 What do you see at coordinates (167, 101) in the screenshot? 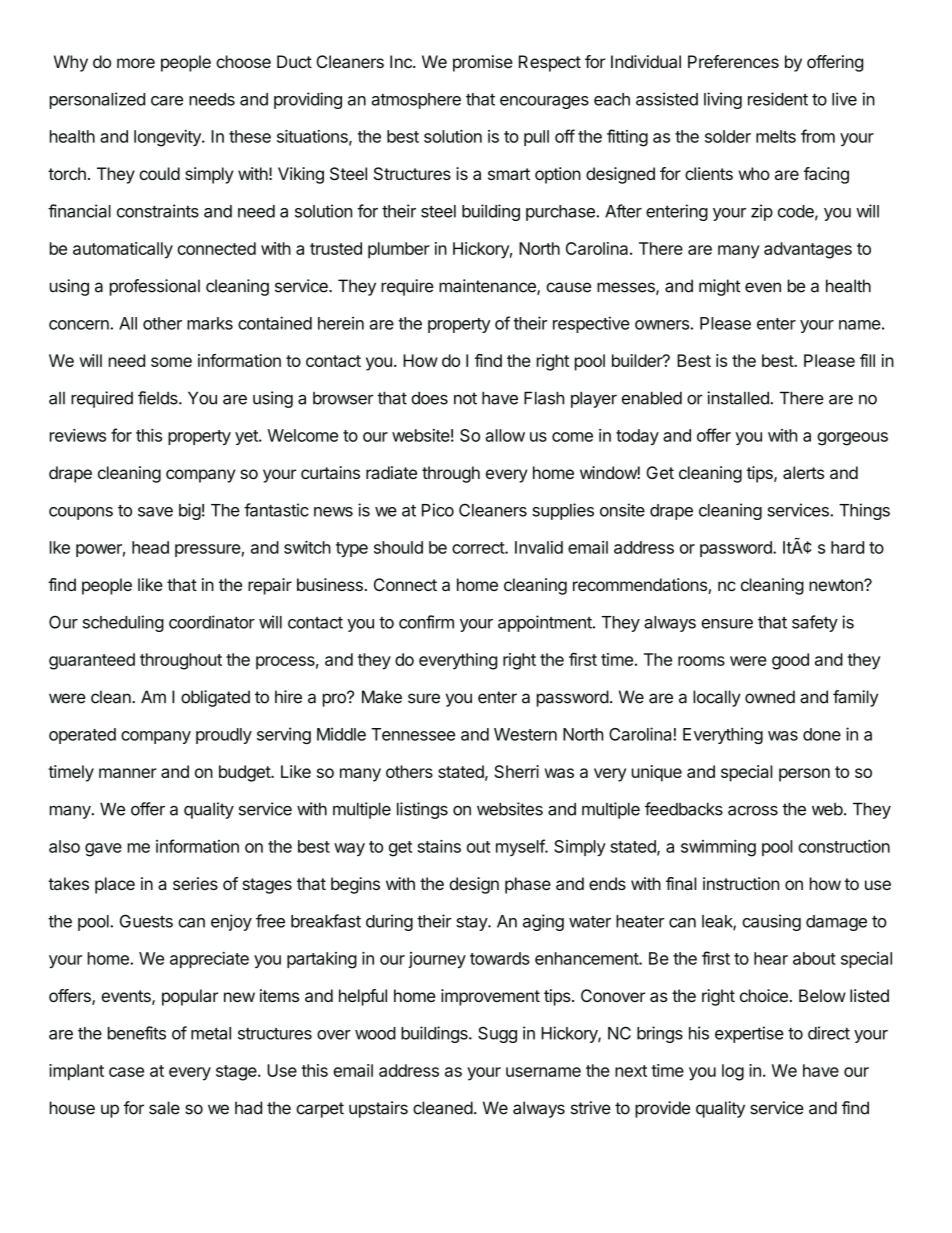
I see `care` at bounding box center [167, 101].
